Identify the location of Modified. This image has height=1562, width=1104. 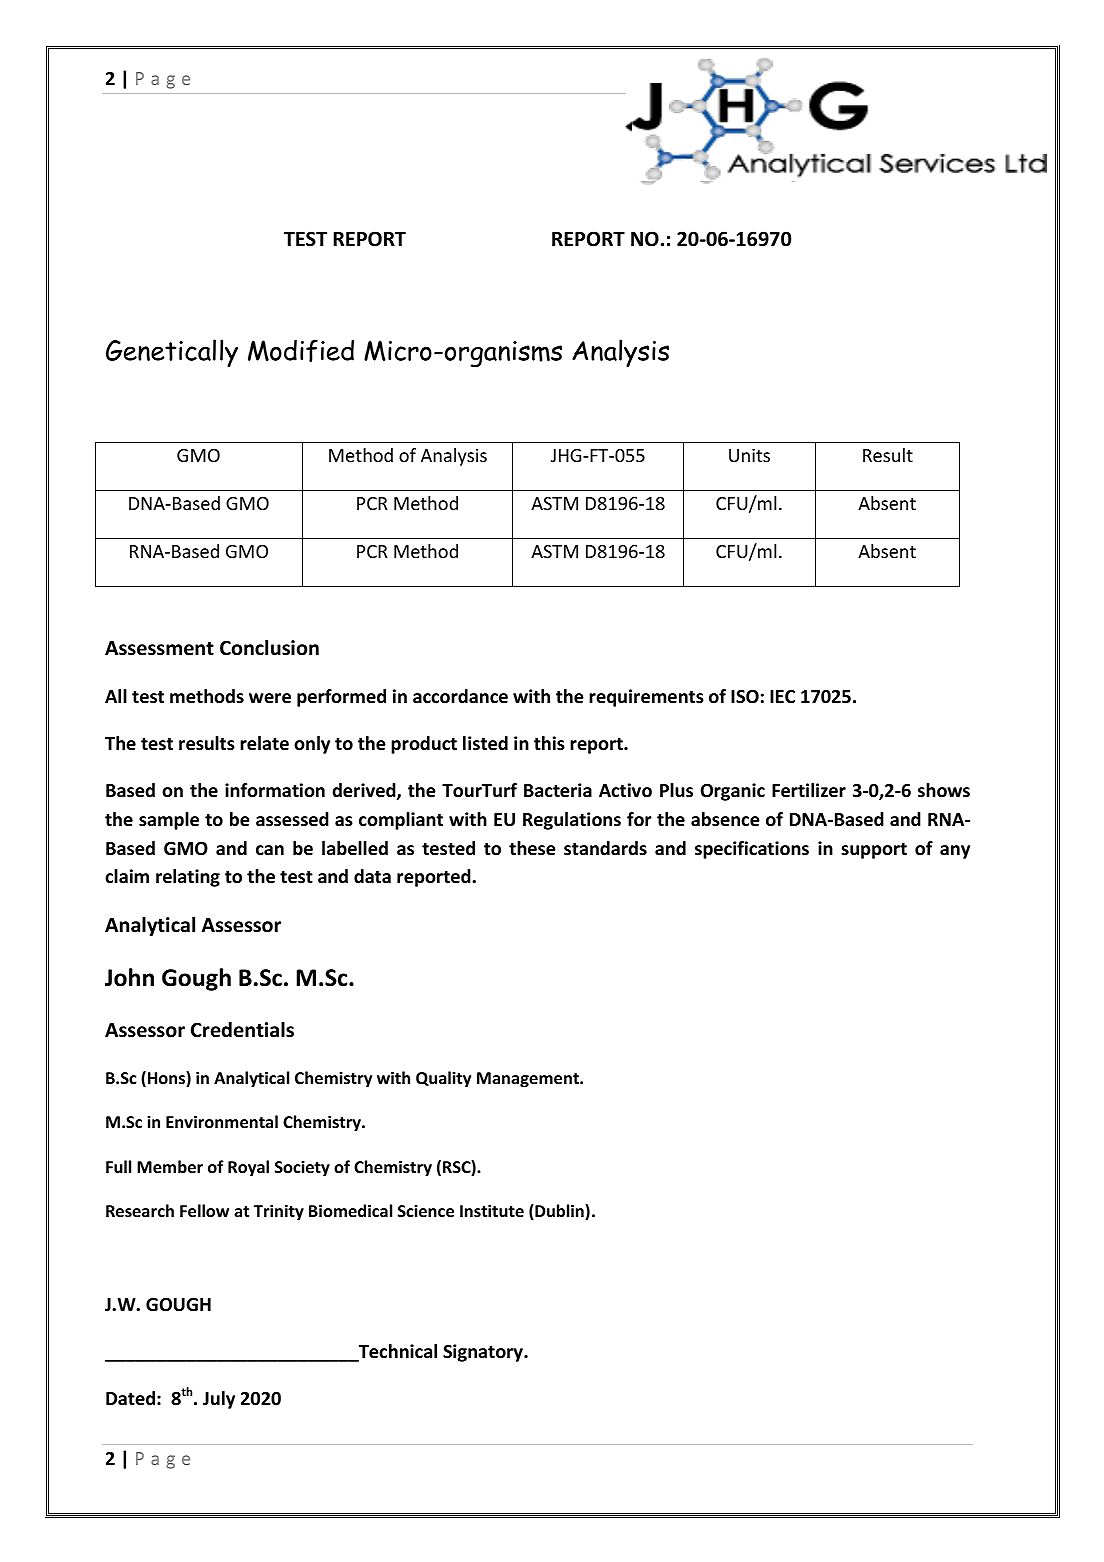
(301, 350).
